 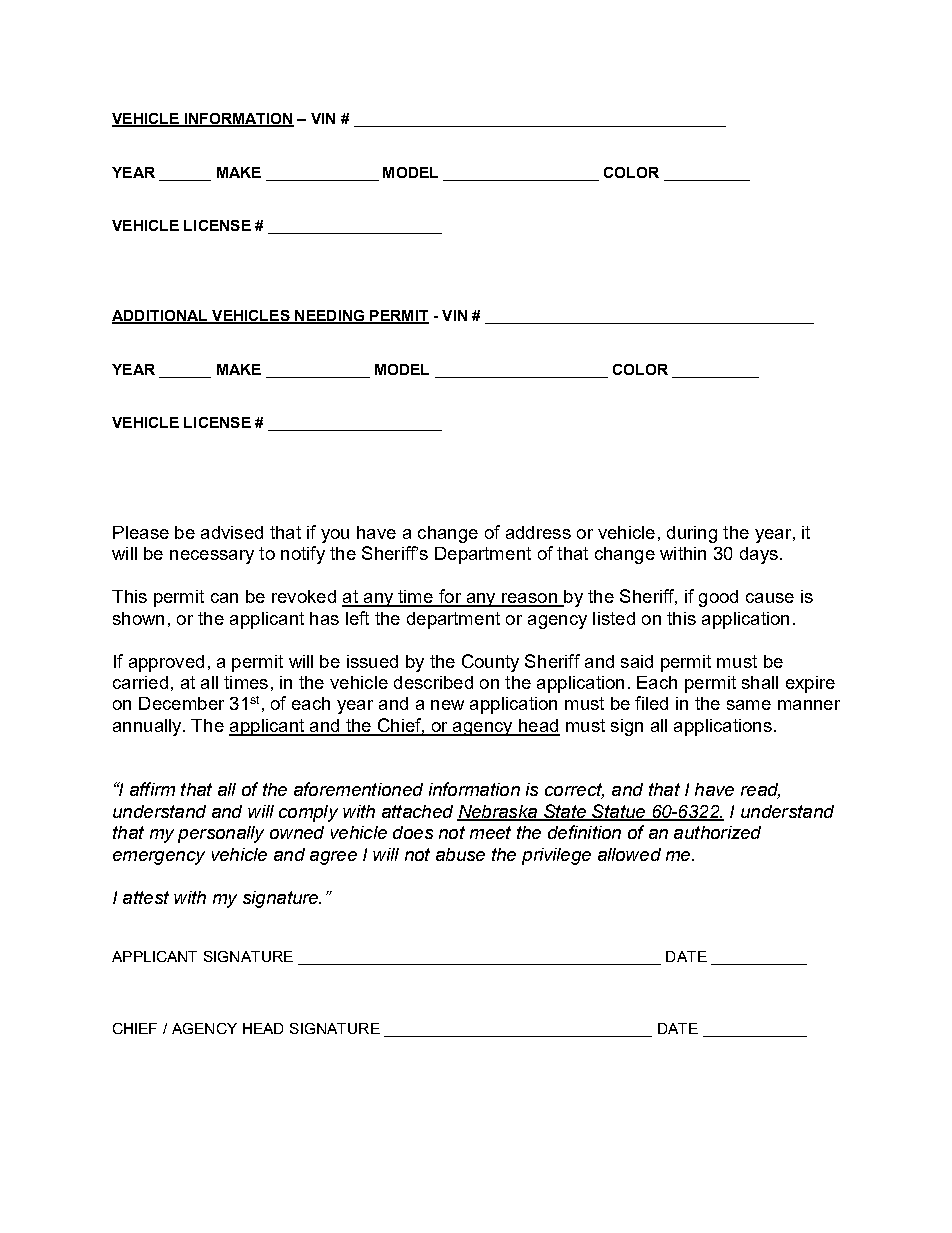 What do you see at coordinates (161, 317) in the document?
I see `ADDITIONAL` at bounding box center [161, 317].
